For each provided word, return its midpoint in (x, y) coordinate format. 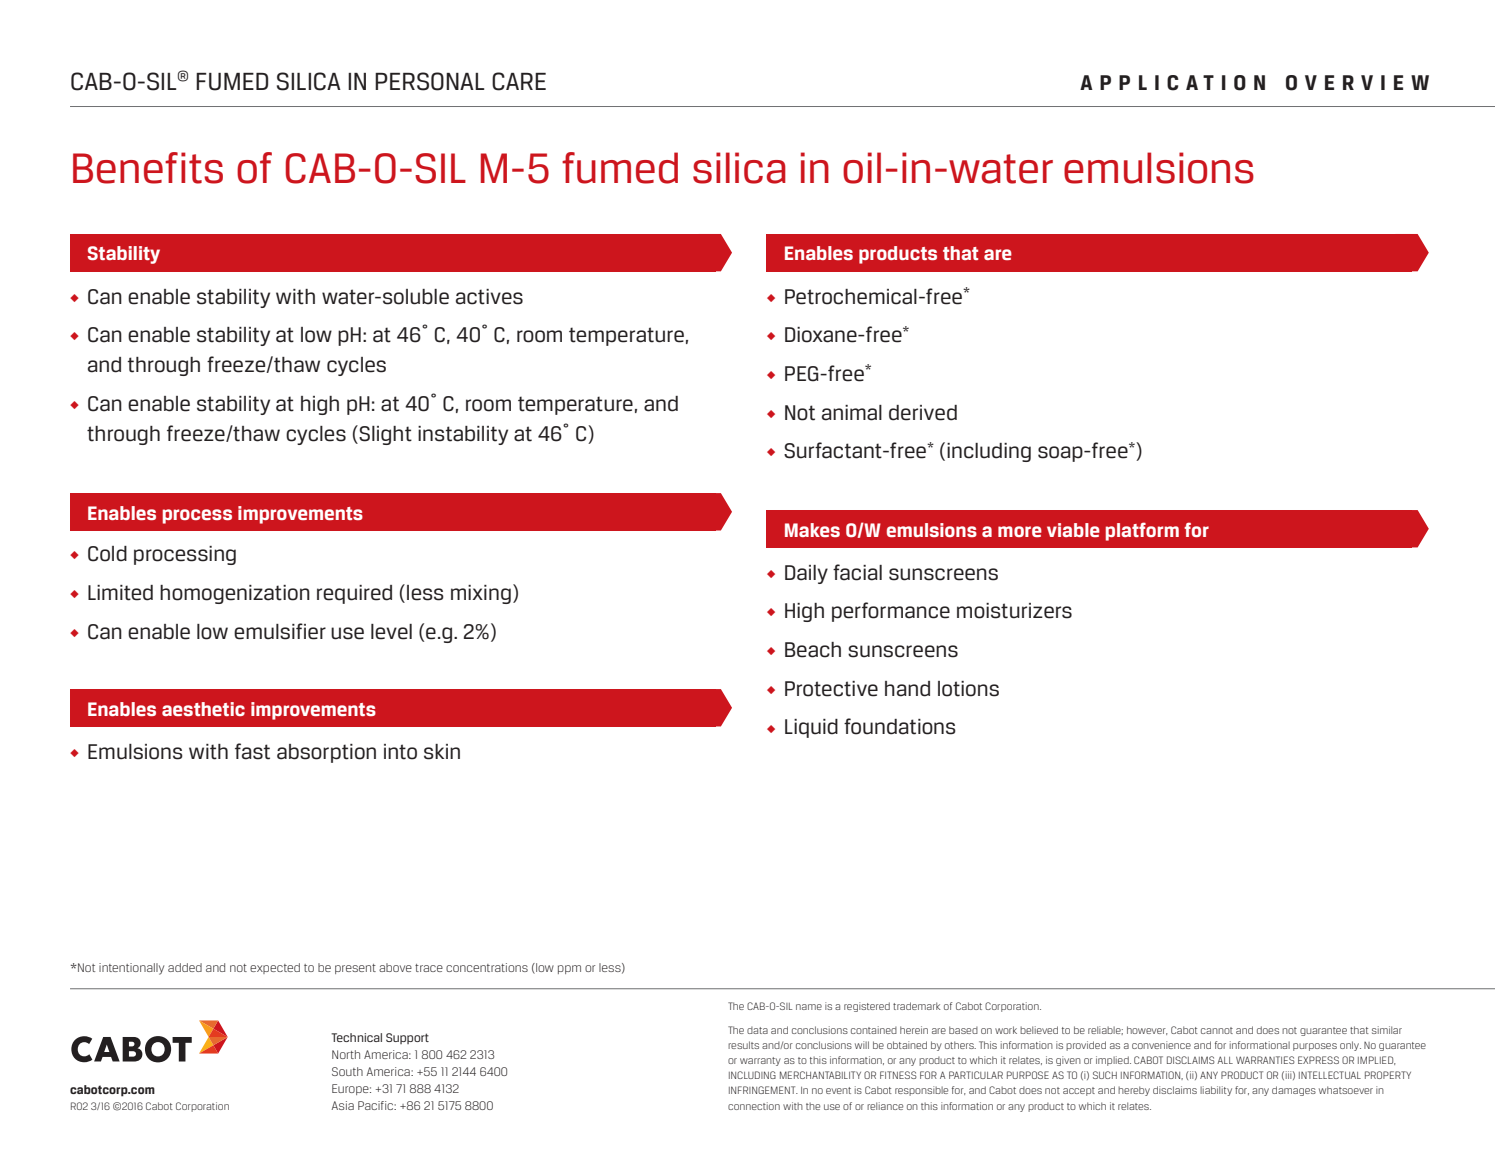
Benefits (148, 168)
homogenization (235, 594)
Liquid (811, 728)
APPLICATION (1172, 83)
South (347, 1071)
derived (923, 413)
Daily (806, 574)
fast (252, 751)
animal (852, 413)
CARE (519, 81)
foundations (900, 726)
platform (1142, 531)
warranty (760, 1061)
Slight (385, 435)
